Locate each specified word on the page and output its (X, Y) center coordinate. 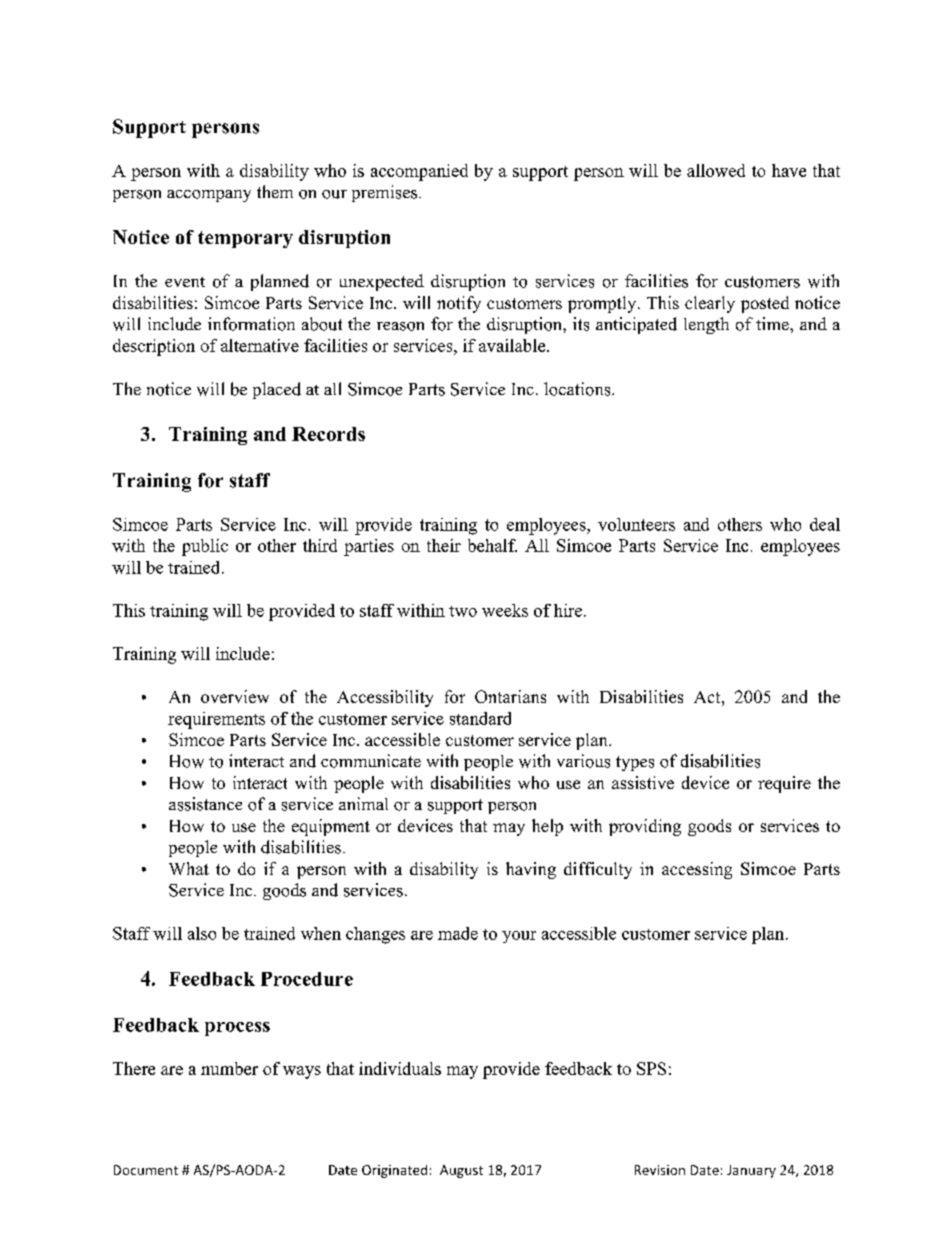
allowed (716, 170)
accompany (209, 196)
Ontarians (510, 696)
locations (578, 389)
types (635, 763)
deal (825, 524)
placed (277, 390)
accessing (697, 870)
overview (235, 696)
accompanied (419, 172)
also (202, 933)
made (458, 933)
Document (146, 1170)
